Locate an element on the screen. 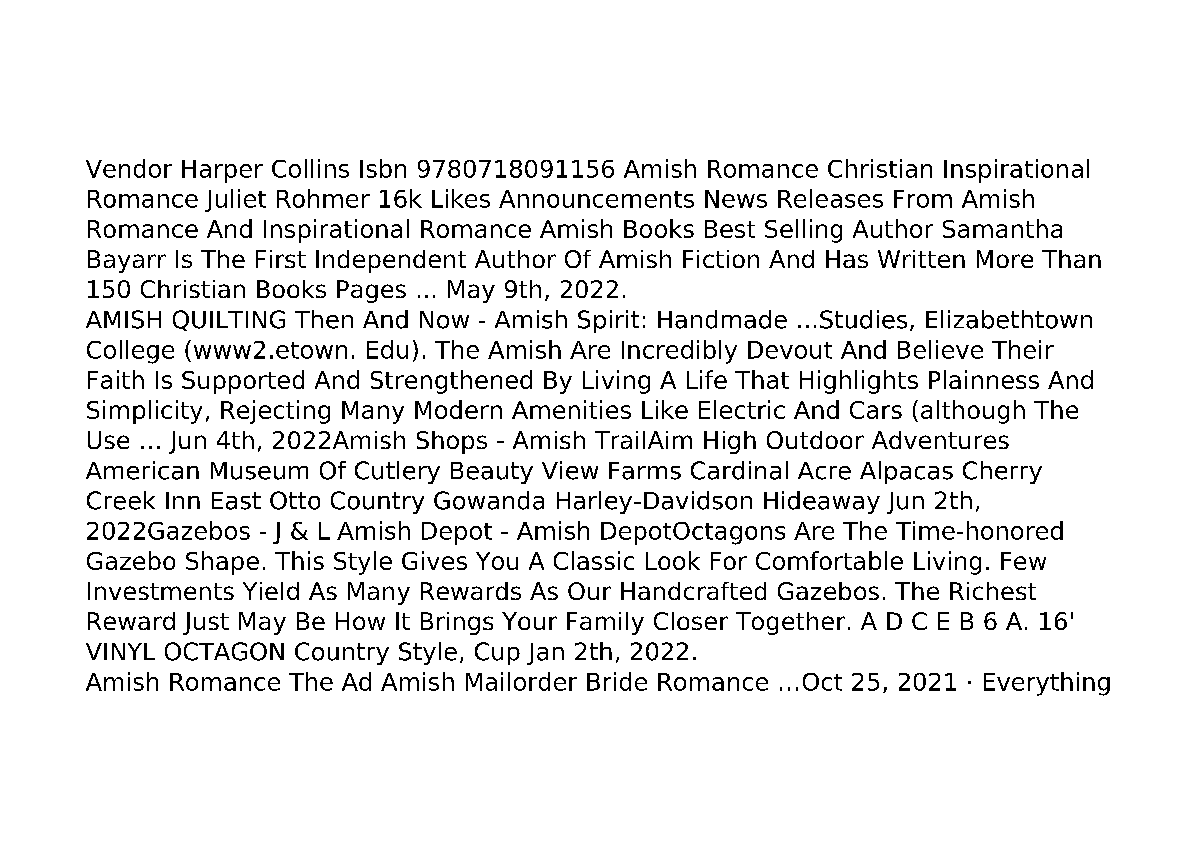 The height and width of the screenshot is (844, 1198). From is located at coordinates (923, 199).
